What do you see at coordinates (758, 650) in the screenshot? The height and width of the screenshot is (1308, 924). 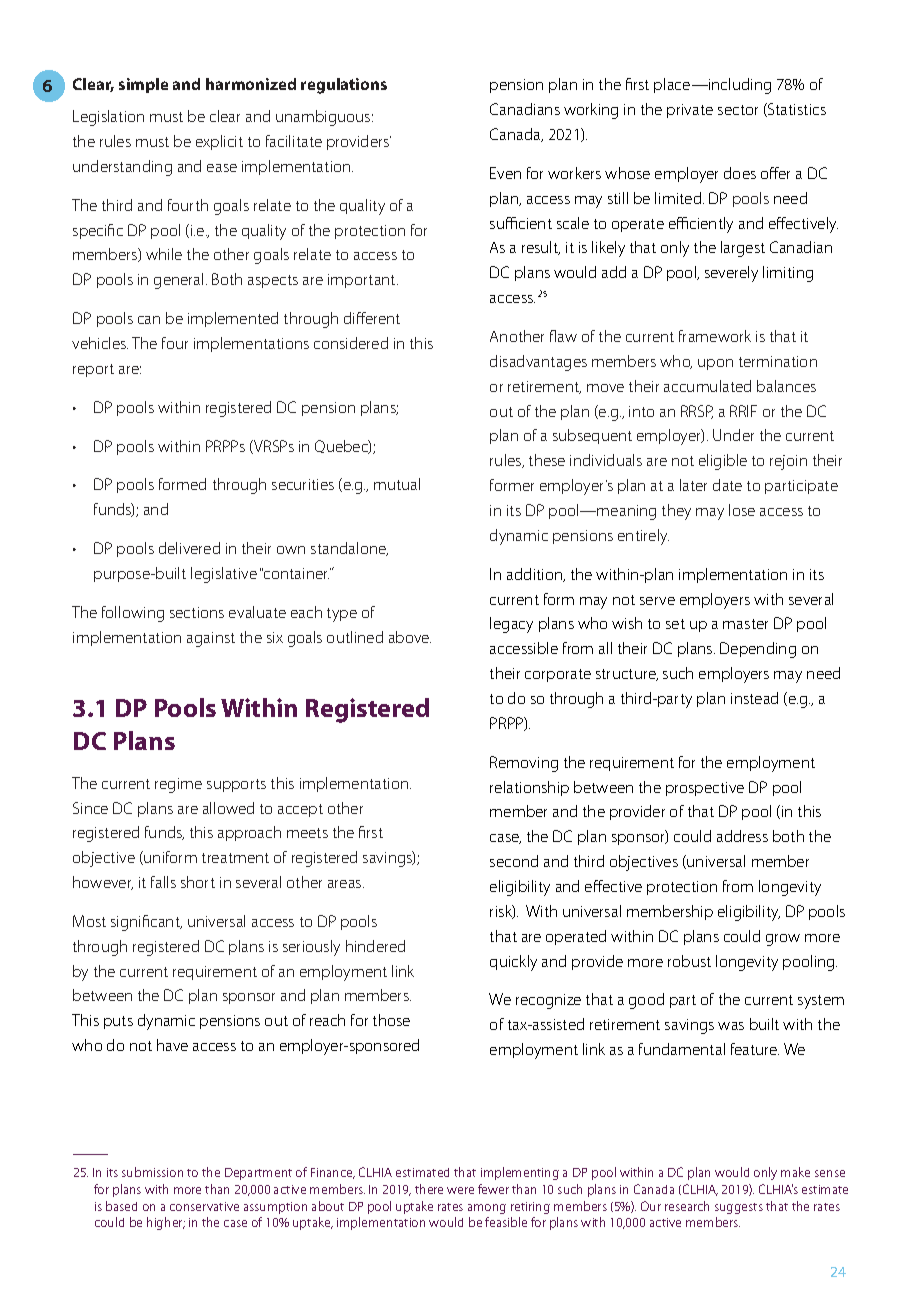 I see `Depending` at bounding box center [758, 650].
